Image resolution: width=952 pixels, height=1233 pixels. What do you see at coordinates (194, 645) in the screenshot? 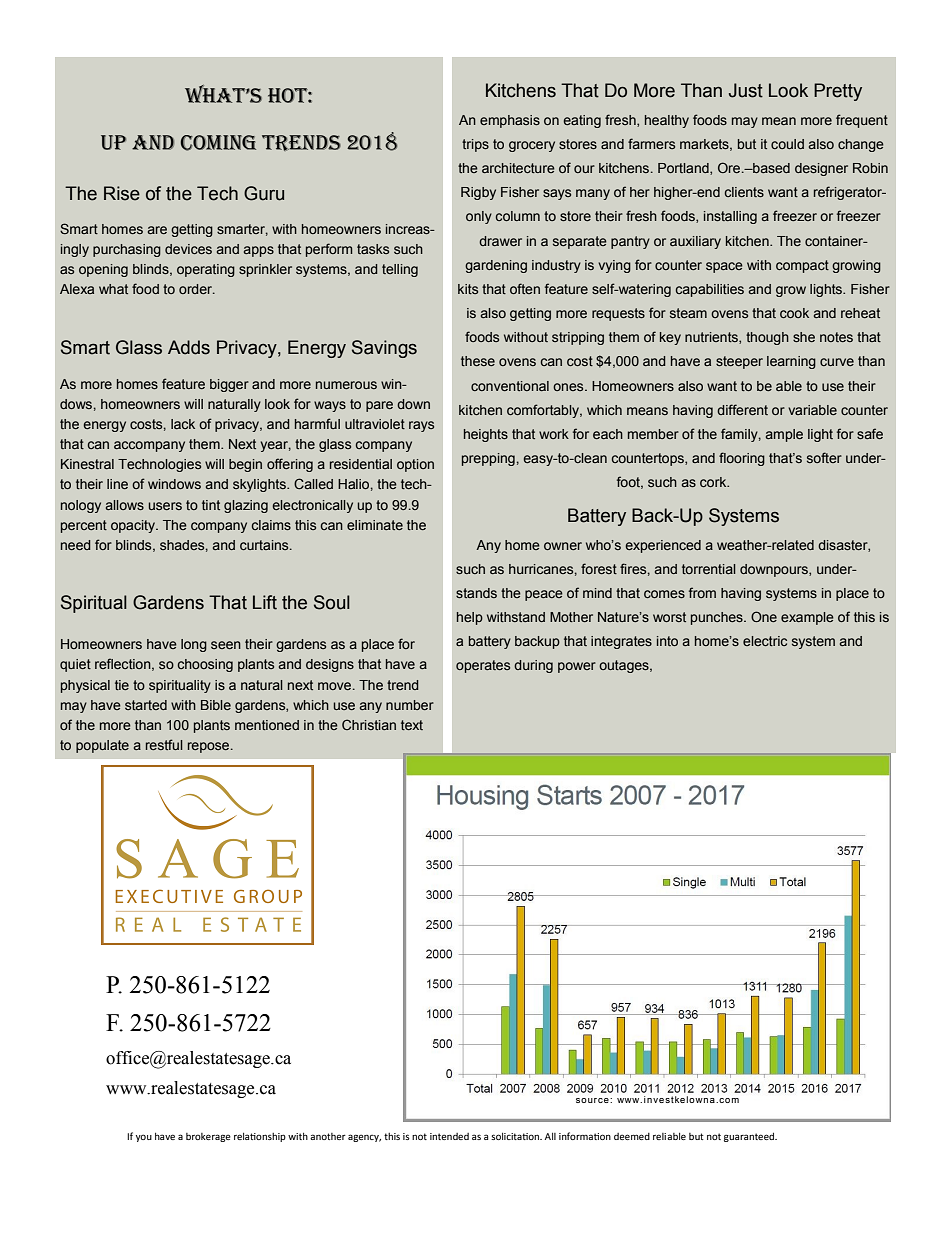
I see `long` at bounding box center [194, 645].
